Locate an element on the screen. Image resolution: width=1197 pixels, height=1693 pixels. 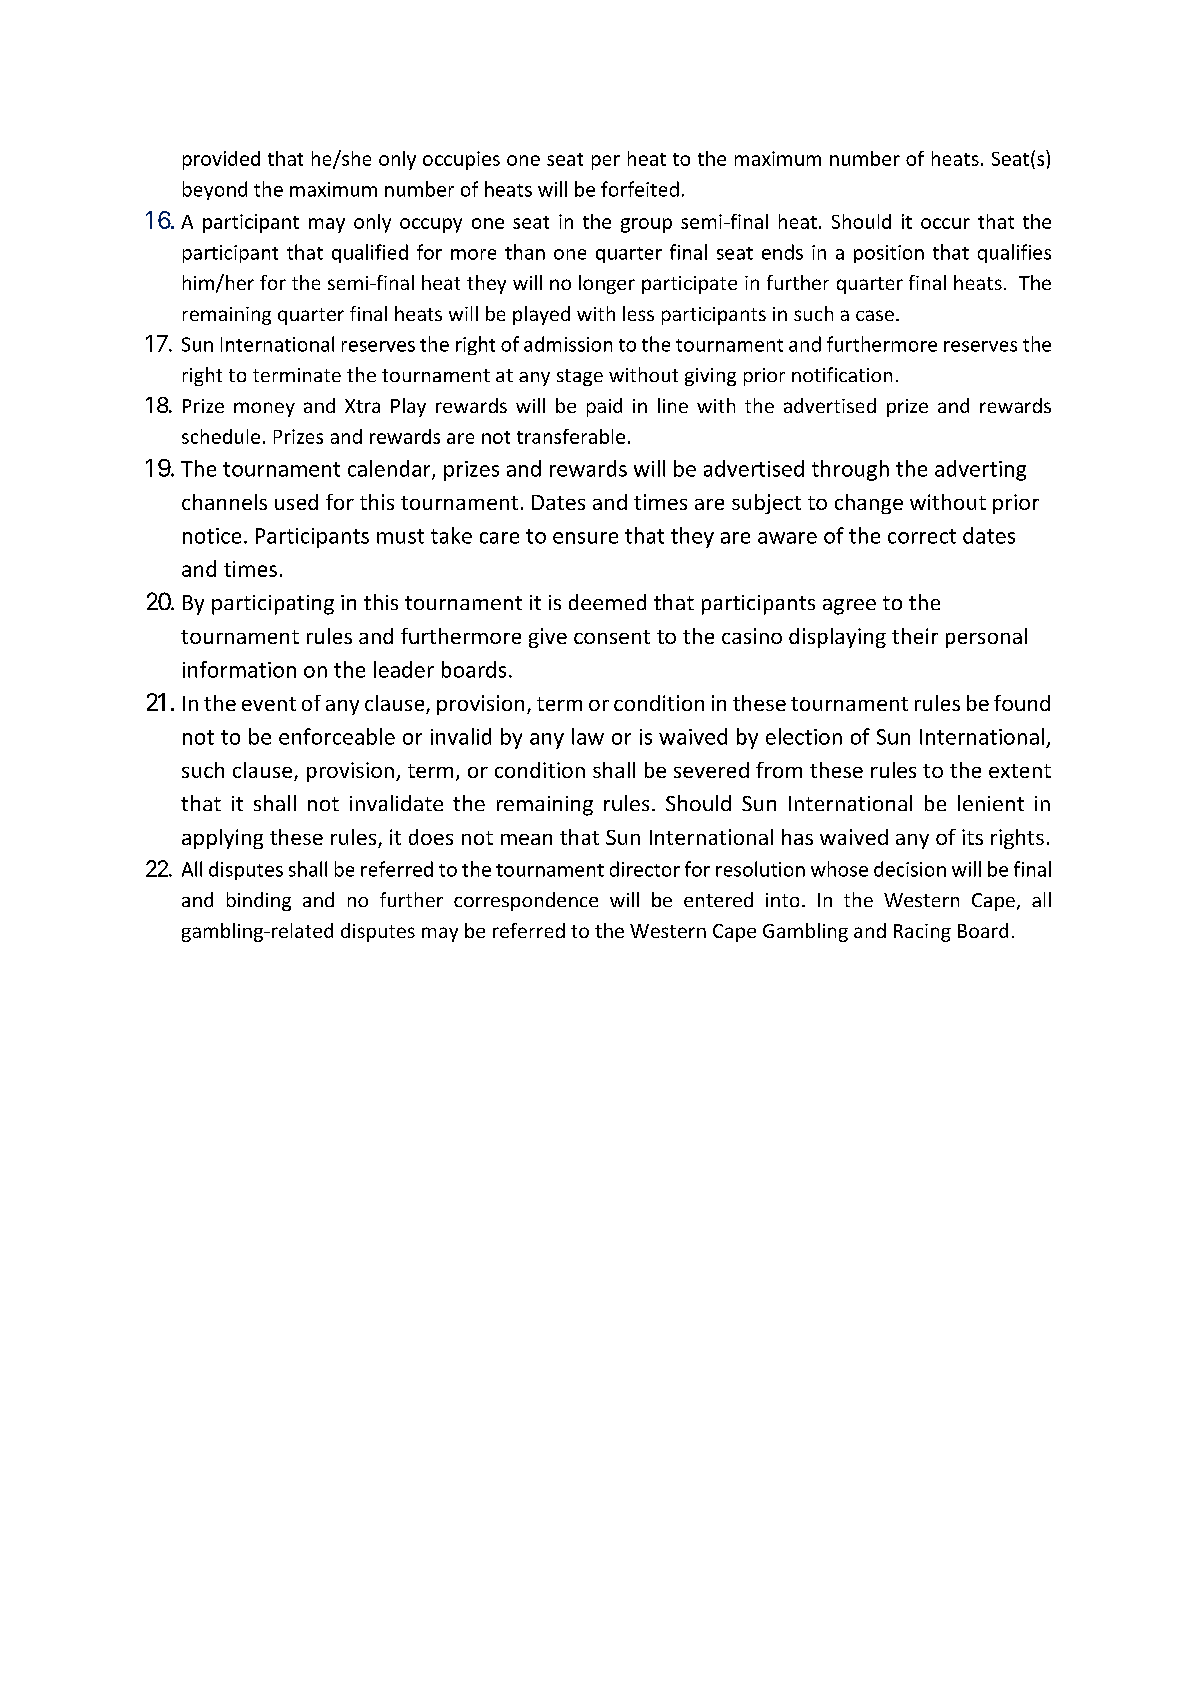
money is located at coordinates (264, 409).
